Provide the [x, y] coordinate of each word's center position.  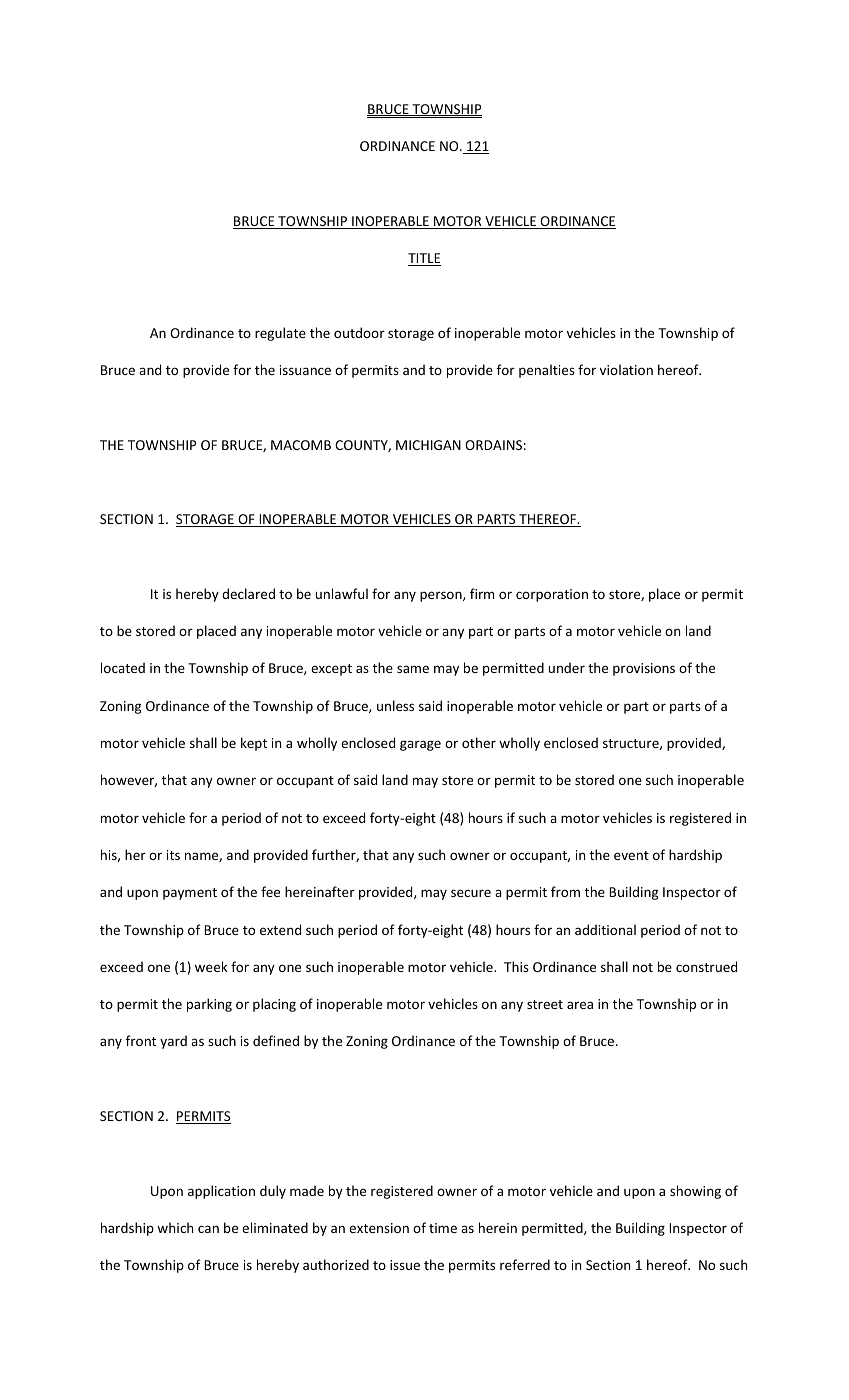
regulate [280, 334]
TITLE [424, 259]
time [443, 1228]
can [208, 1229]
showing [695, 1192]
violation [626, 369]
